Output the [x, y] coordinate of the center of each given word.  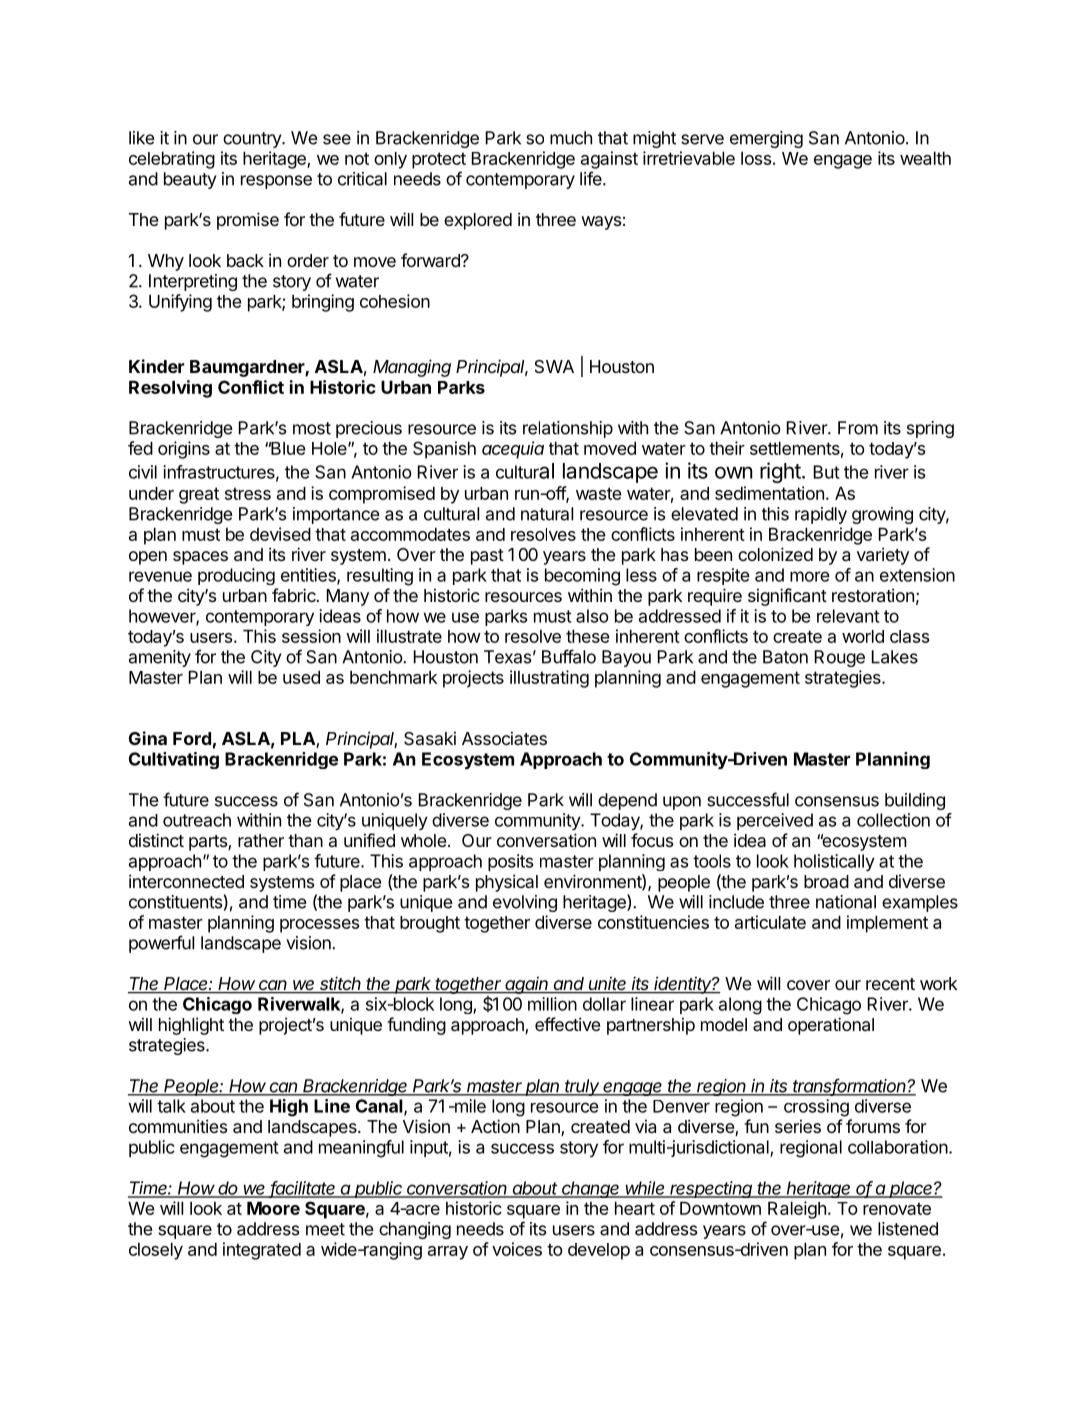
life [592, 178]
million [552, 1004]
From [858, 428]
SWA [554, 366]
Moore [273, 1208]
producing [236, 576]
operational [831, 1026]
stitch [341, 984]
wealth [925, 158]
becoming [582, 577]
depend [627, 801]
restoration [873, 595]
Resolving [170, 389]
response [276, 182]
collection [893, 820]
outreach [197, 820]
